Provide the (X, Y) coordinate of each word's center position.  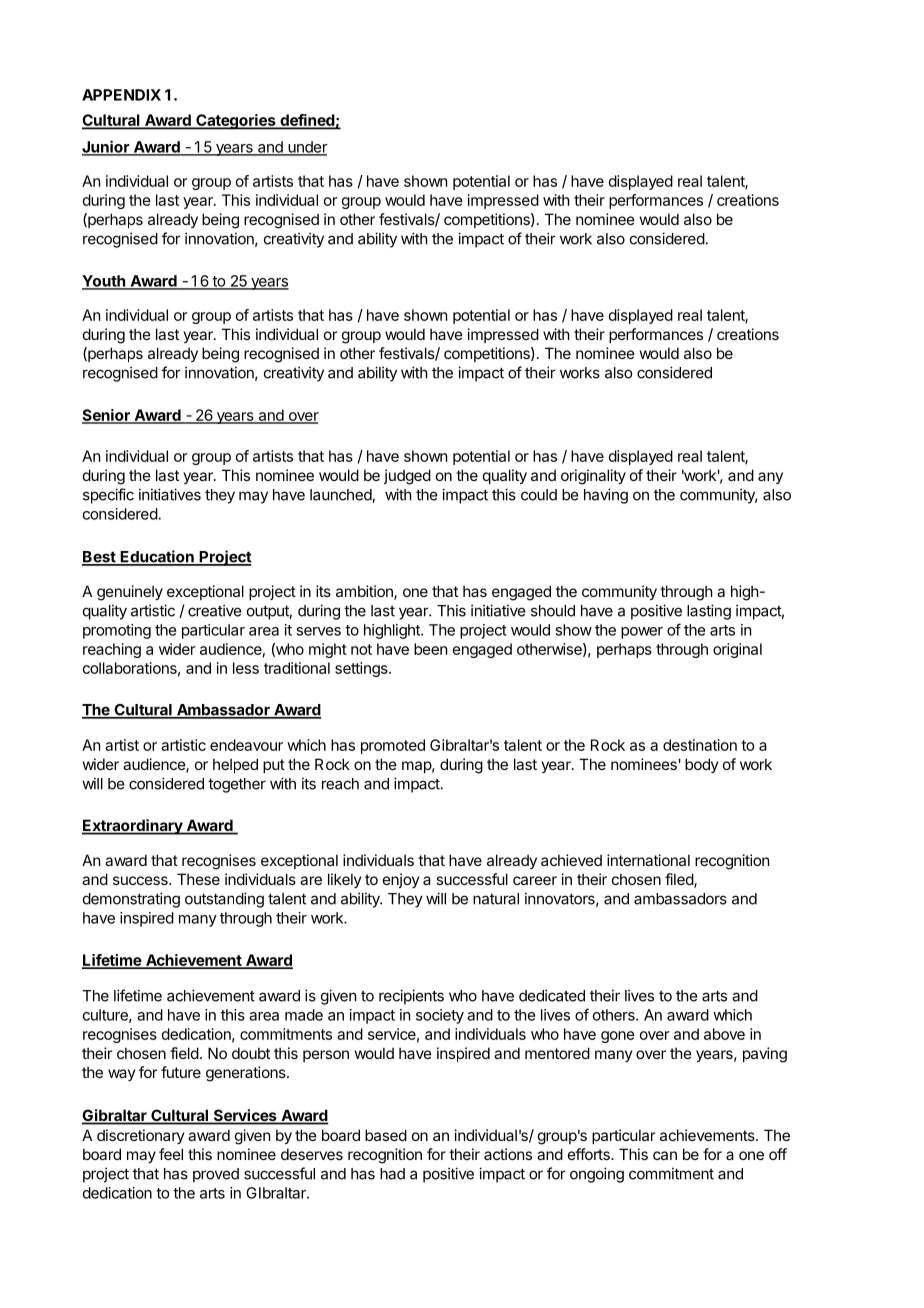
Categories (236, 122)
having (606, 496)
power (642, 633)
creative (214, 610)
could (539, 495)
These (198, 879)
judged (407, 477)
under (307, 148)
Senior (107, 416)
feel (171, 1154)
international (648, 860)
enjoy (401, 880)
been (430, 649)
